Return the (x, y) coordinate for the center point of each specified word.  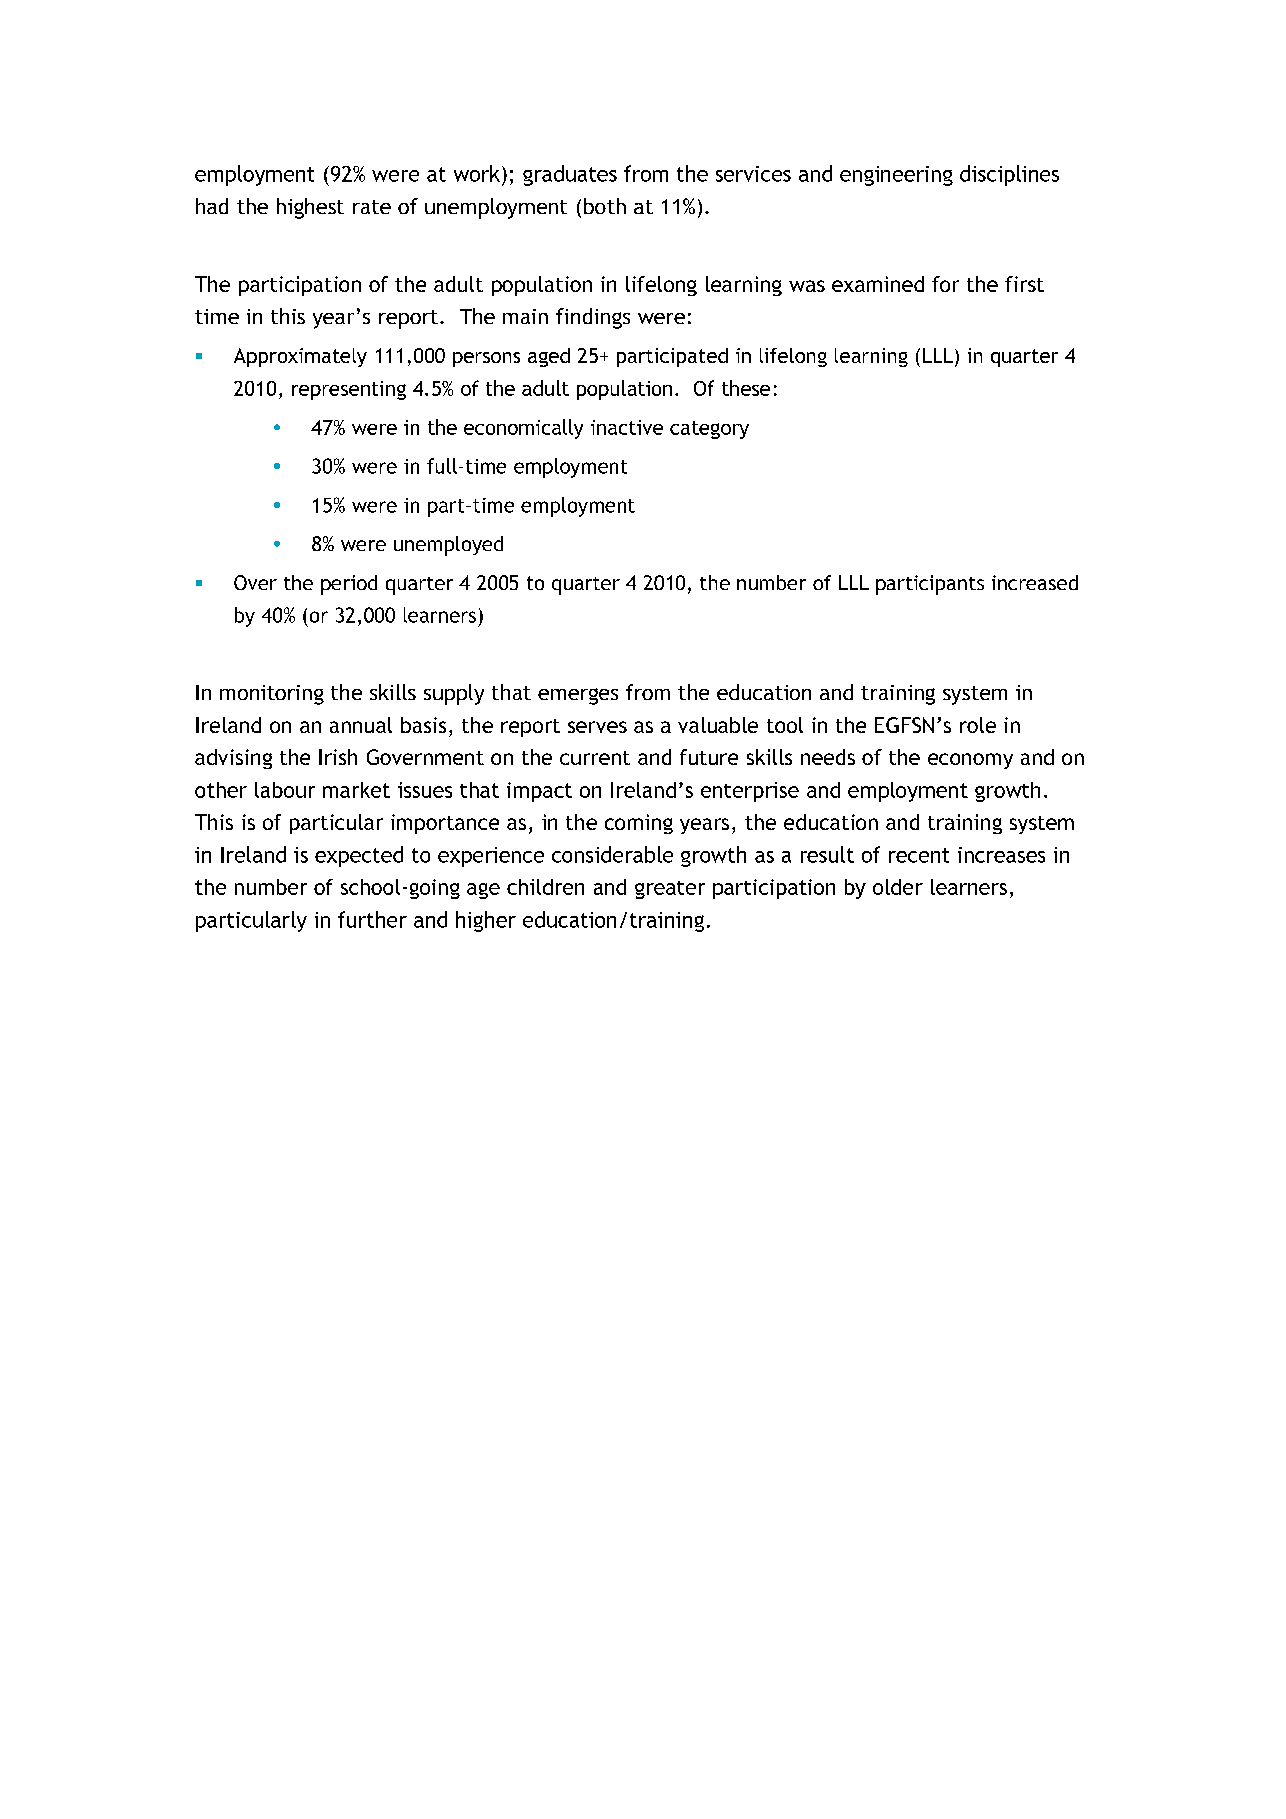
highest (310, 208)
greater (670, 890)
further (372, 919)
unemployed (448, 546)
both (605, 206)
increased (1035, 582)
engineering (896, 176)
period (349, 585)
